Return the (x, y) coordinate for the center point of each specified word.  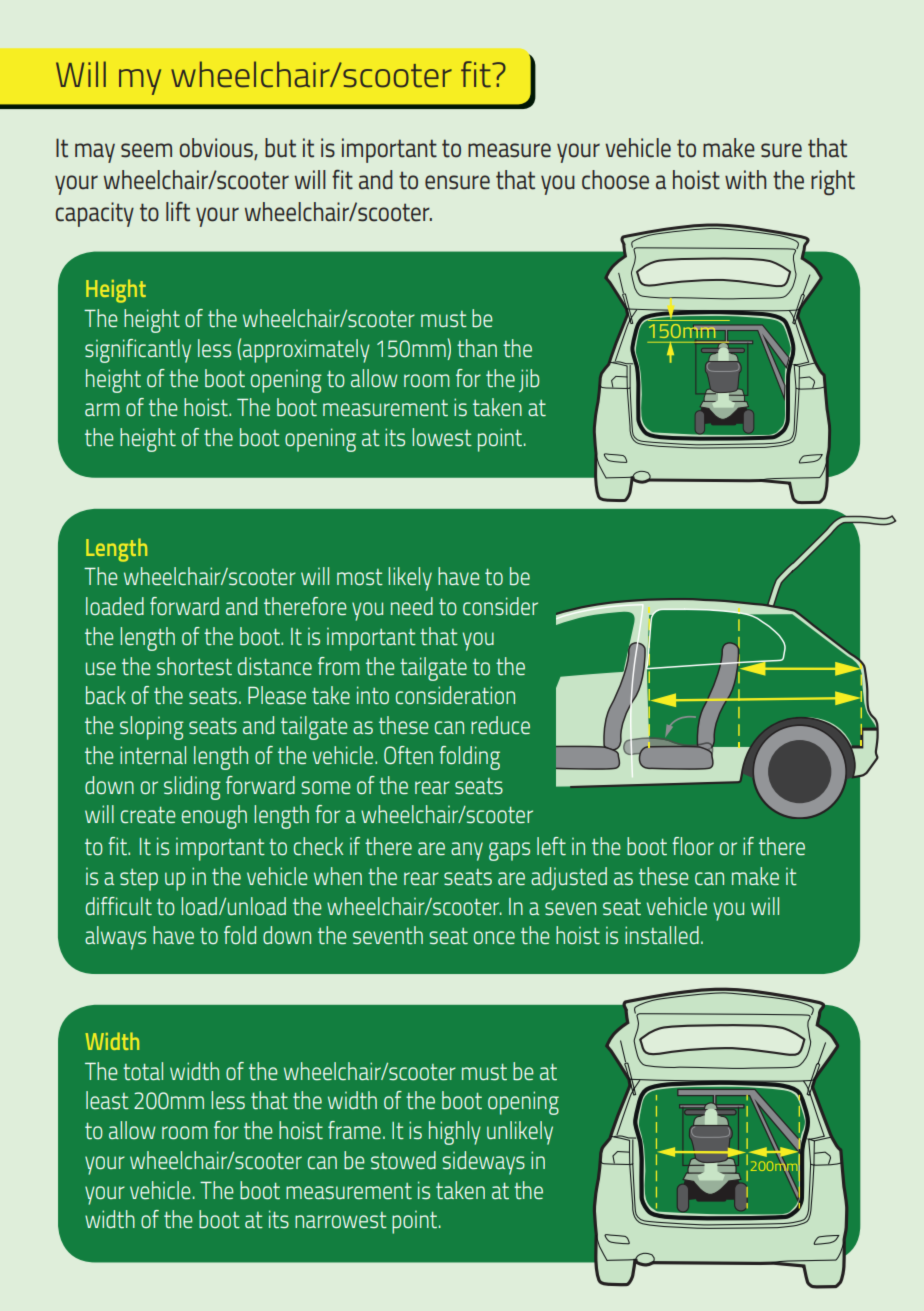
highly (455, 1133)
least (107, 1100)
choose (615, 180)
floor (693, 846)
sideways (483, 1163)
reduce (500, 725)
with (745, 180)
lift (178, 212)
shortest (194, 666)
